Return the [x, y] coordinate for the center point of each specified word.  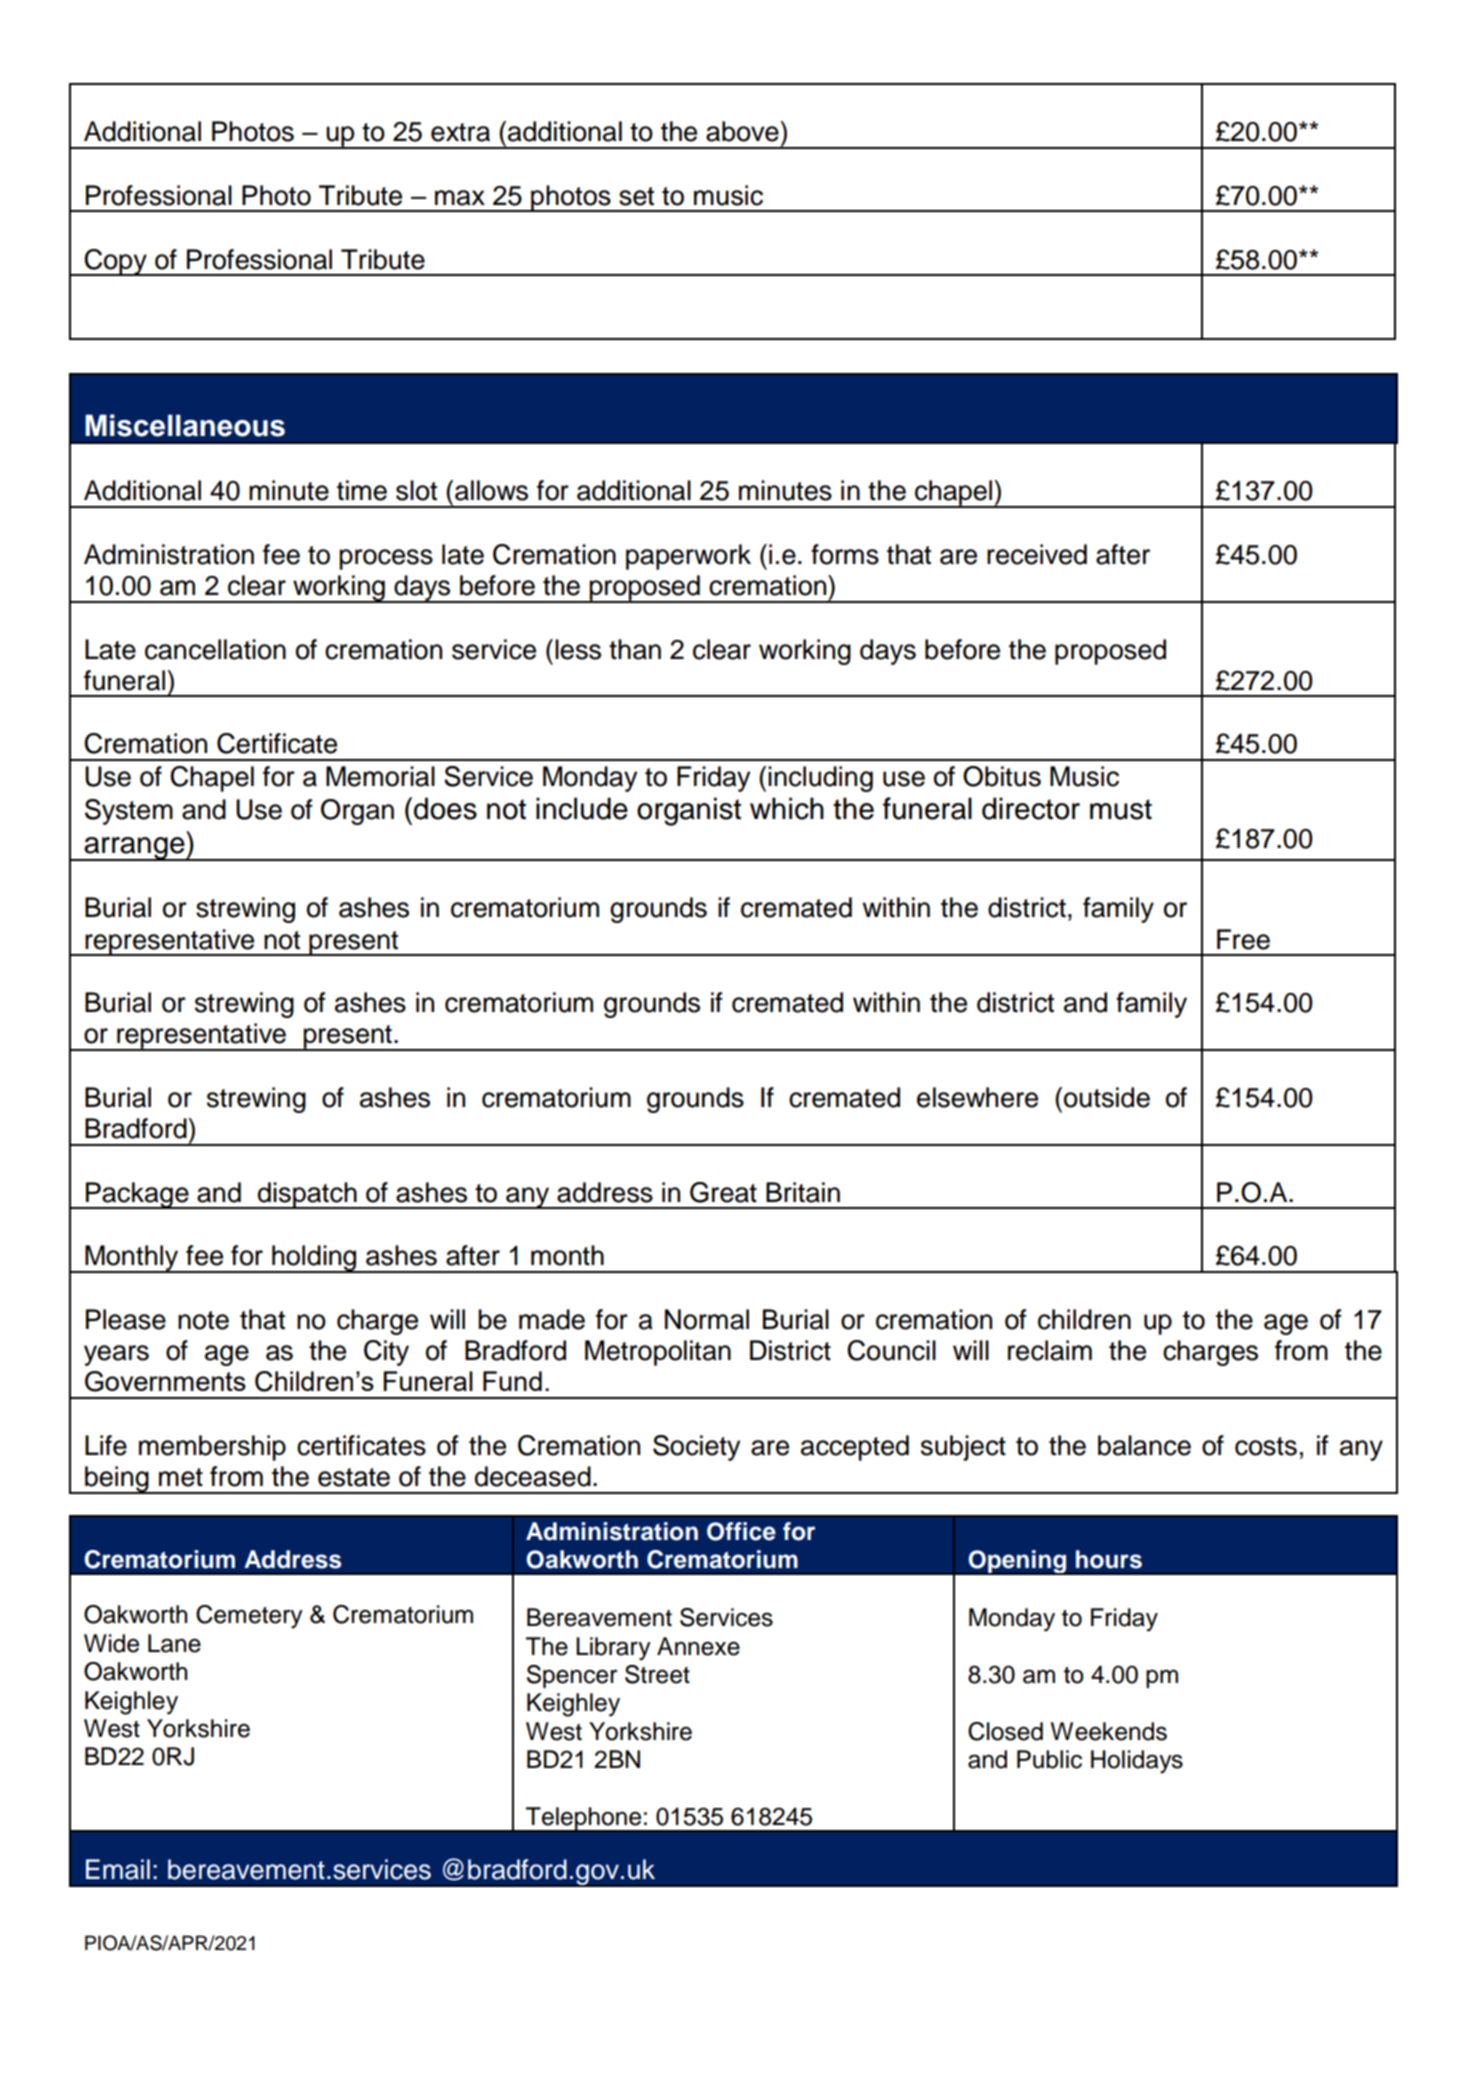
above [743, 131]
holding [314, 1259]
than [635, 649]
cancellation [215, 649]
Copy [115, 262]
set [636, 196]
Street [657, 1674]
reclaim [1050, 1350]
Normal [707, 1319]
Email [118, 1869]
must [1121, 809]
